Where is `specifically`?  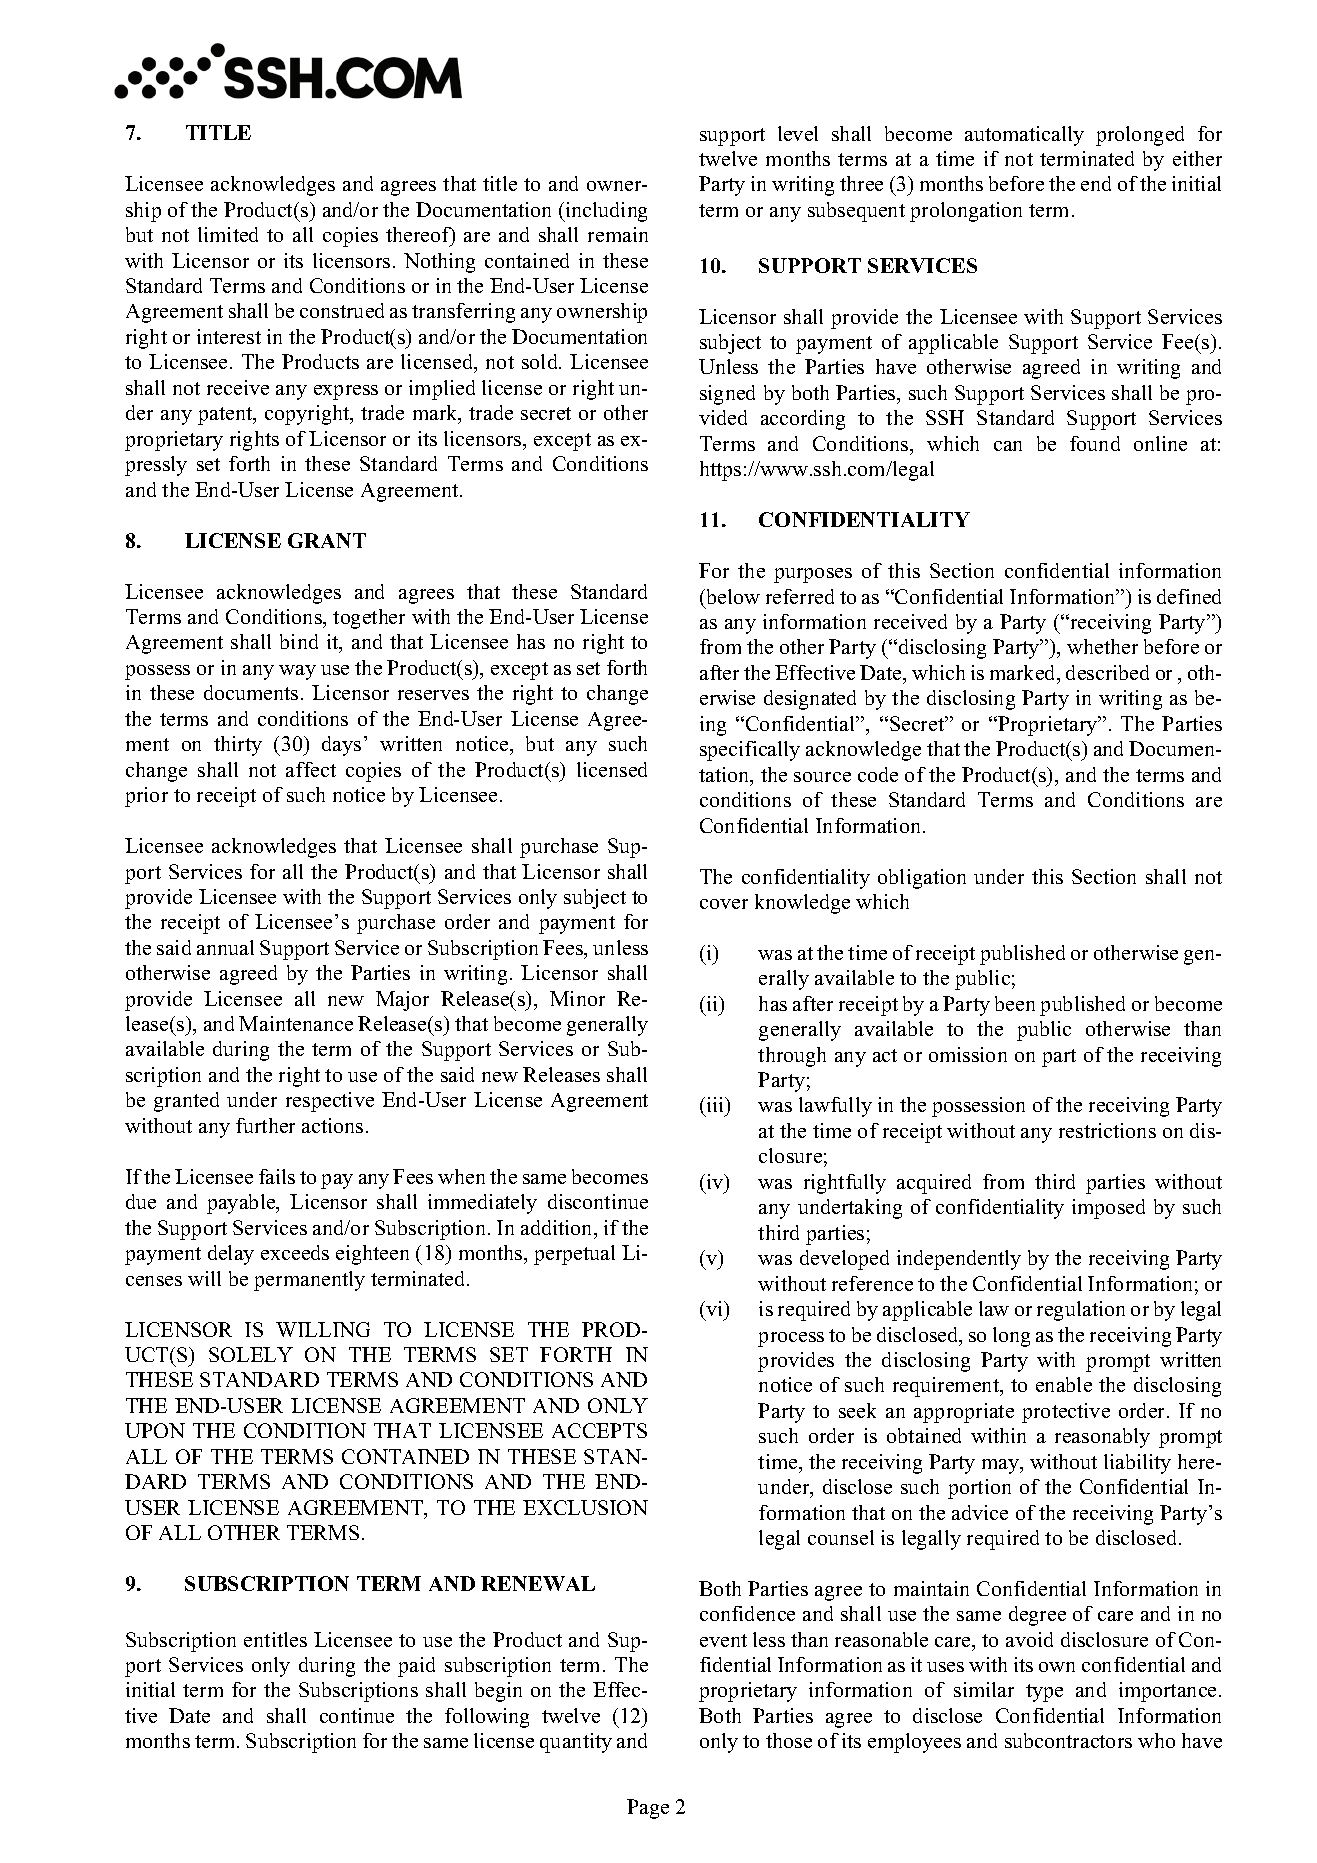
specifically is located at coordinates (750, 751).
